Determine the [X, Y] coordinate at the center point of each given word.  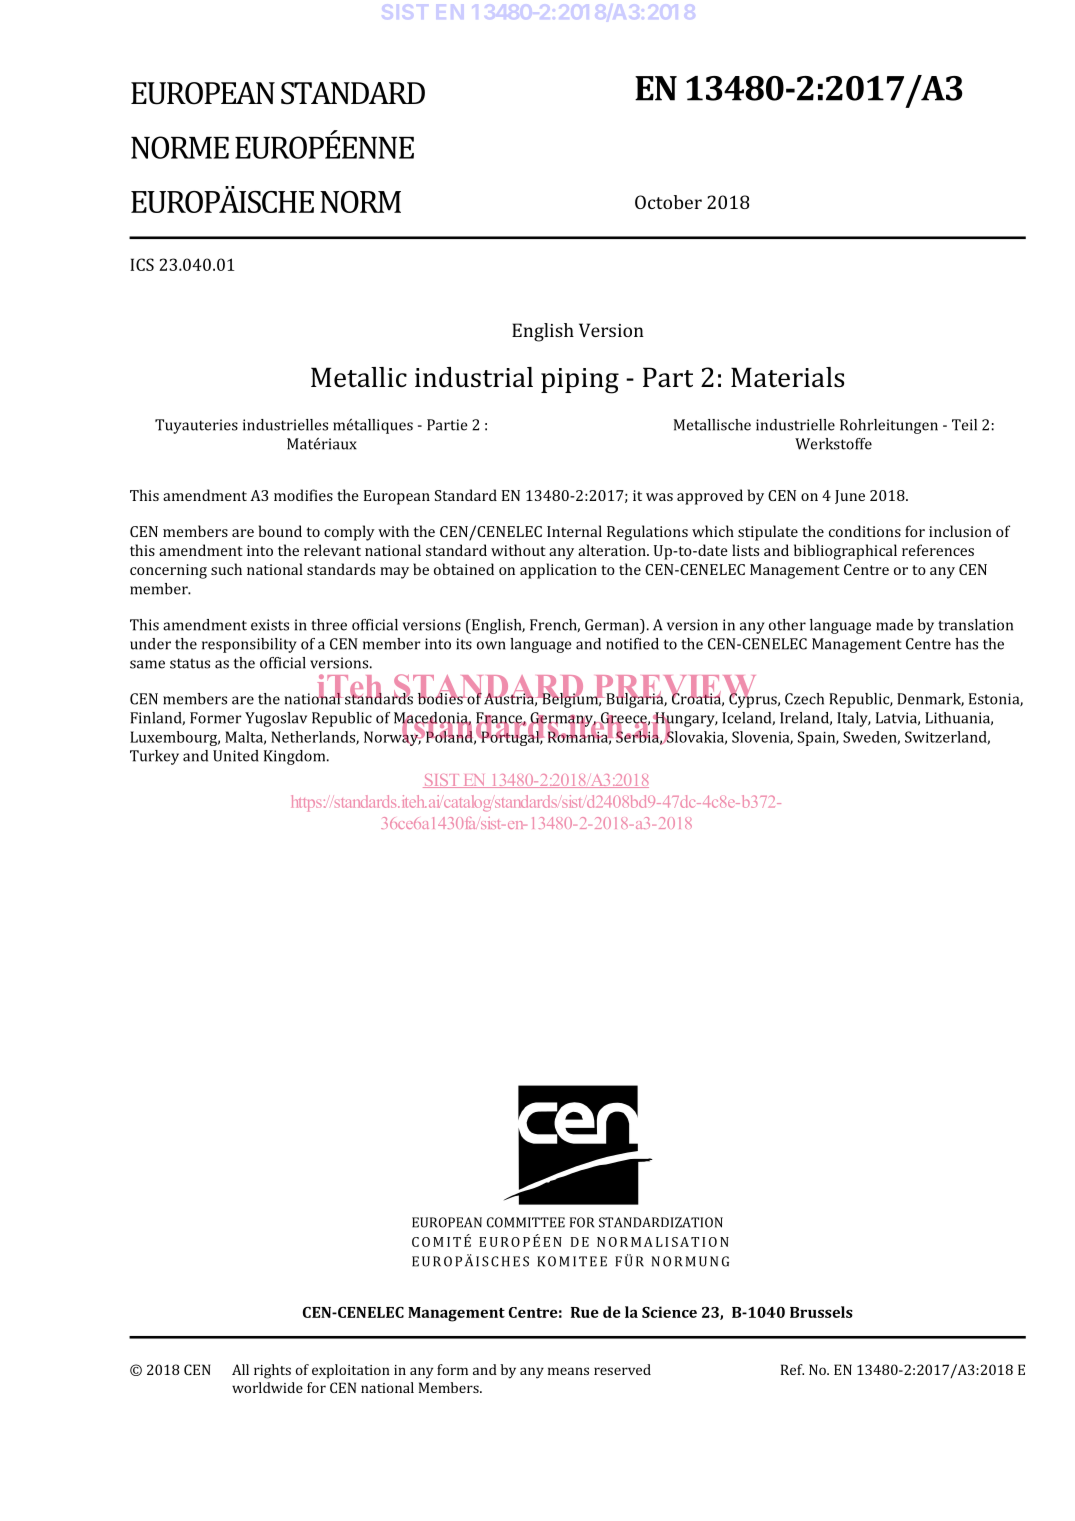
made [894, 625]
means [568, 1371]
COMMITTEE [526, 1222]
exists [270, 625]
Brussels [821, 1312]
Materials [787, 377]
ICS [142, 264]
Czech [804, 699]
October [668, 202]
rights [272, 1371]
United [235, 756]
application [558, 571]
